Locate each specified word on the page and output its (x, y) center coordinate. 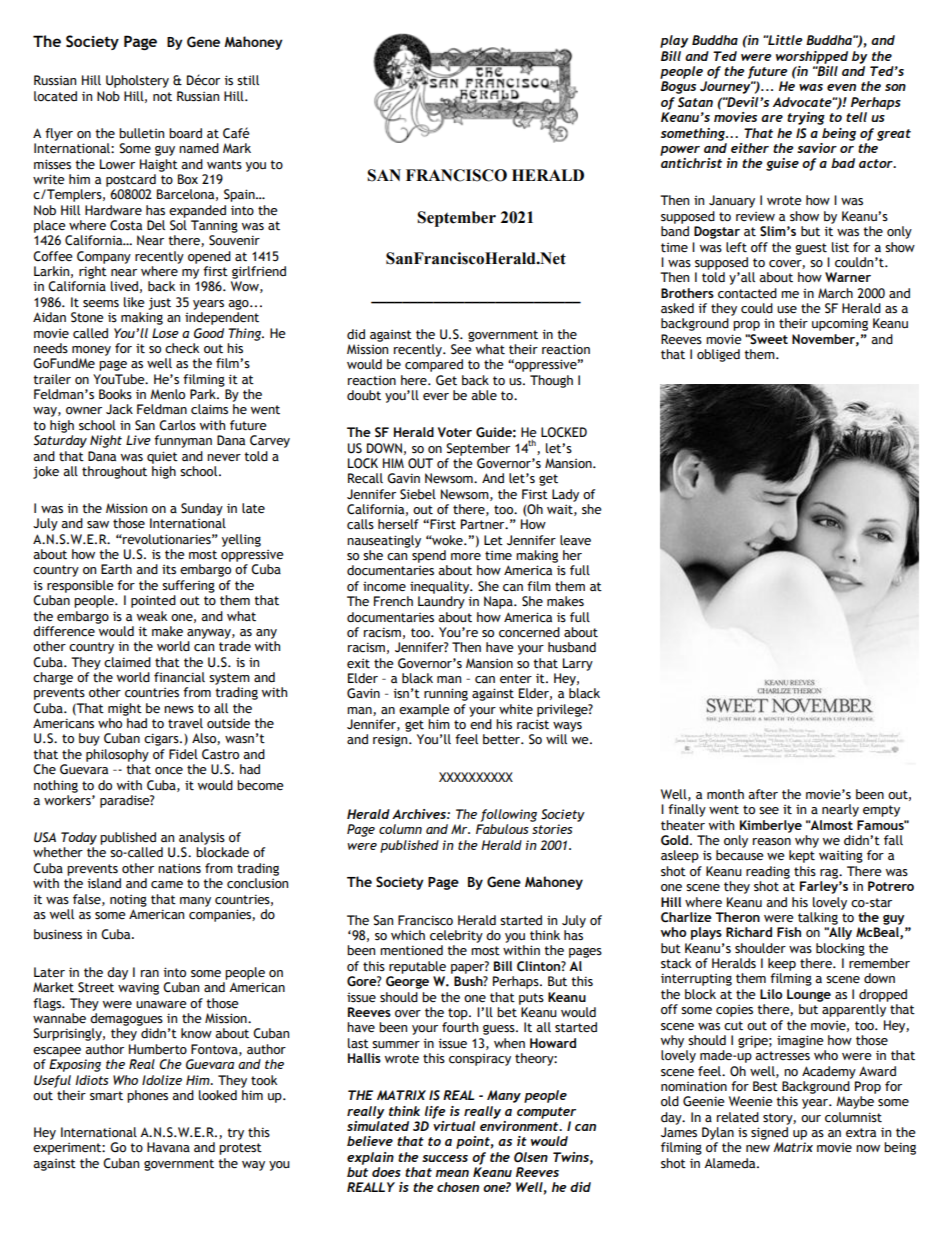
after (763, 794)
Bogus (678, 87)
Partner (484, 524)
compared (434, 365)
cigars (162, 739)
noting (128, 900)
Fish (789, 932)
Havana (168, 1147)
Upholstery (137, 81)
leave (575, 540)
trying (806, 118)
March (835, 293)
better (503, 739)
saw (98, 525)
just (159, 303)
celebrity (456, 936)
